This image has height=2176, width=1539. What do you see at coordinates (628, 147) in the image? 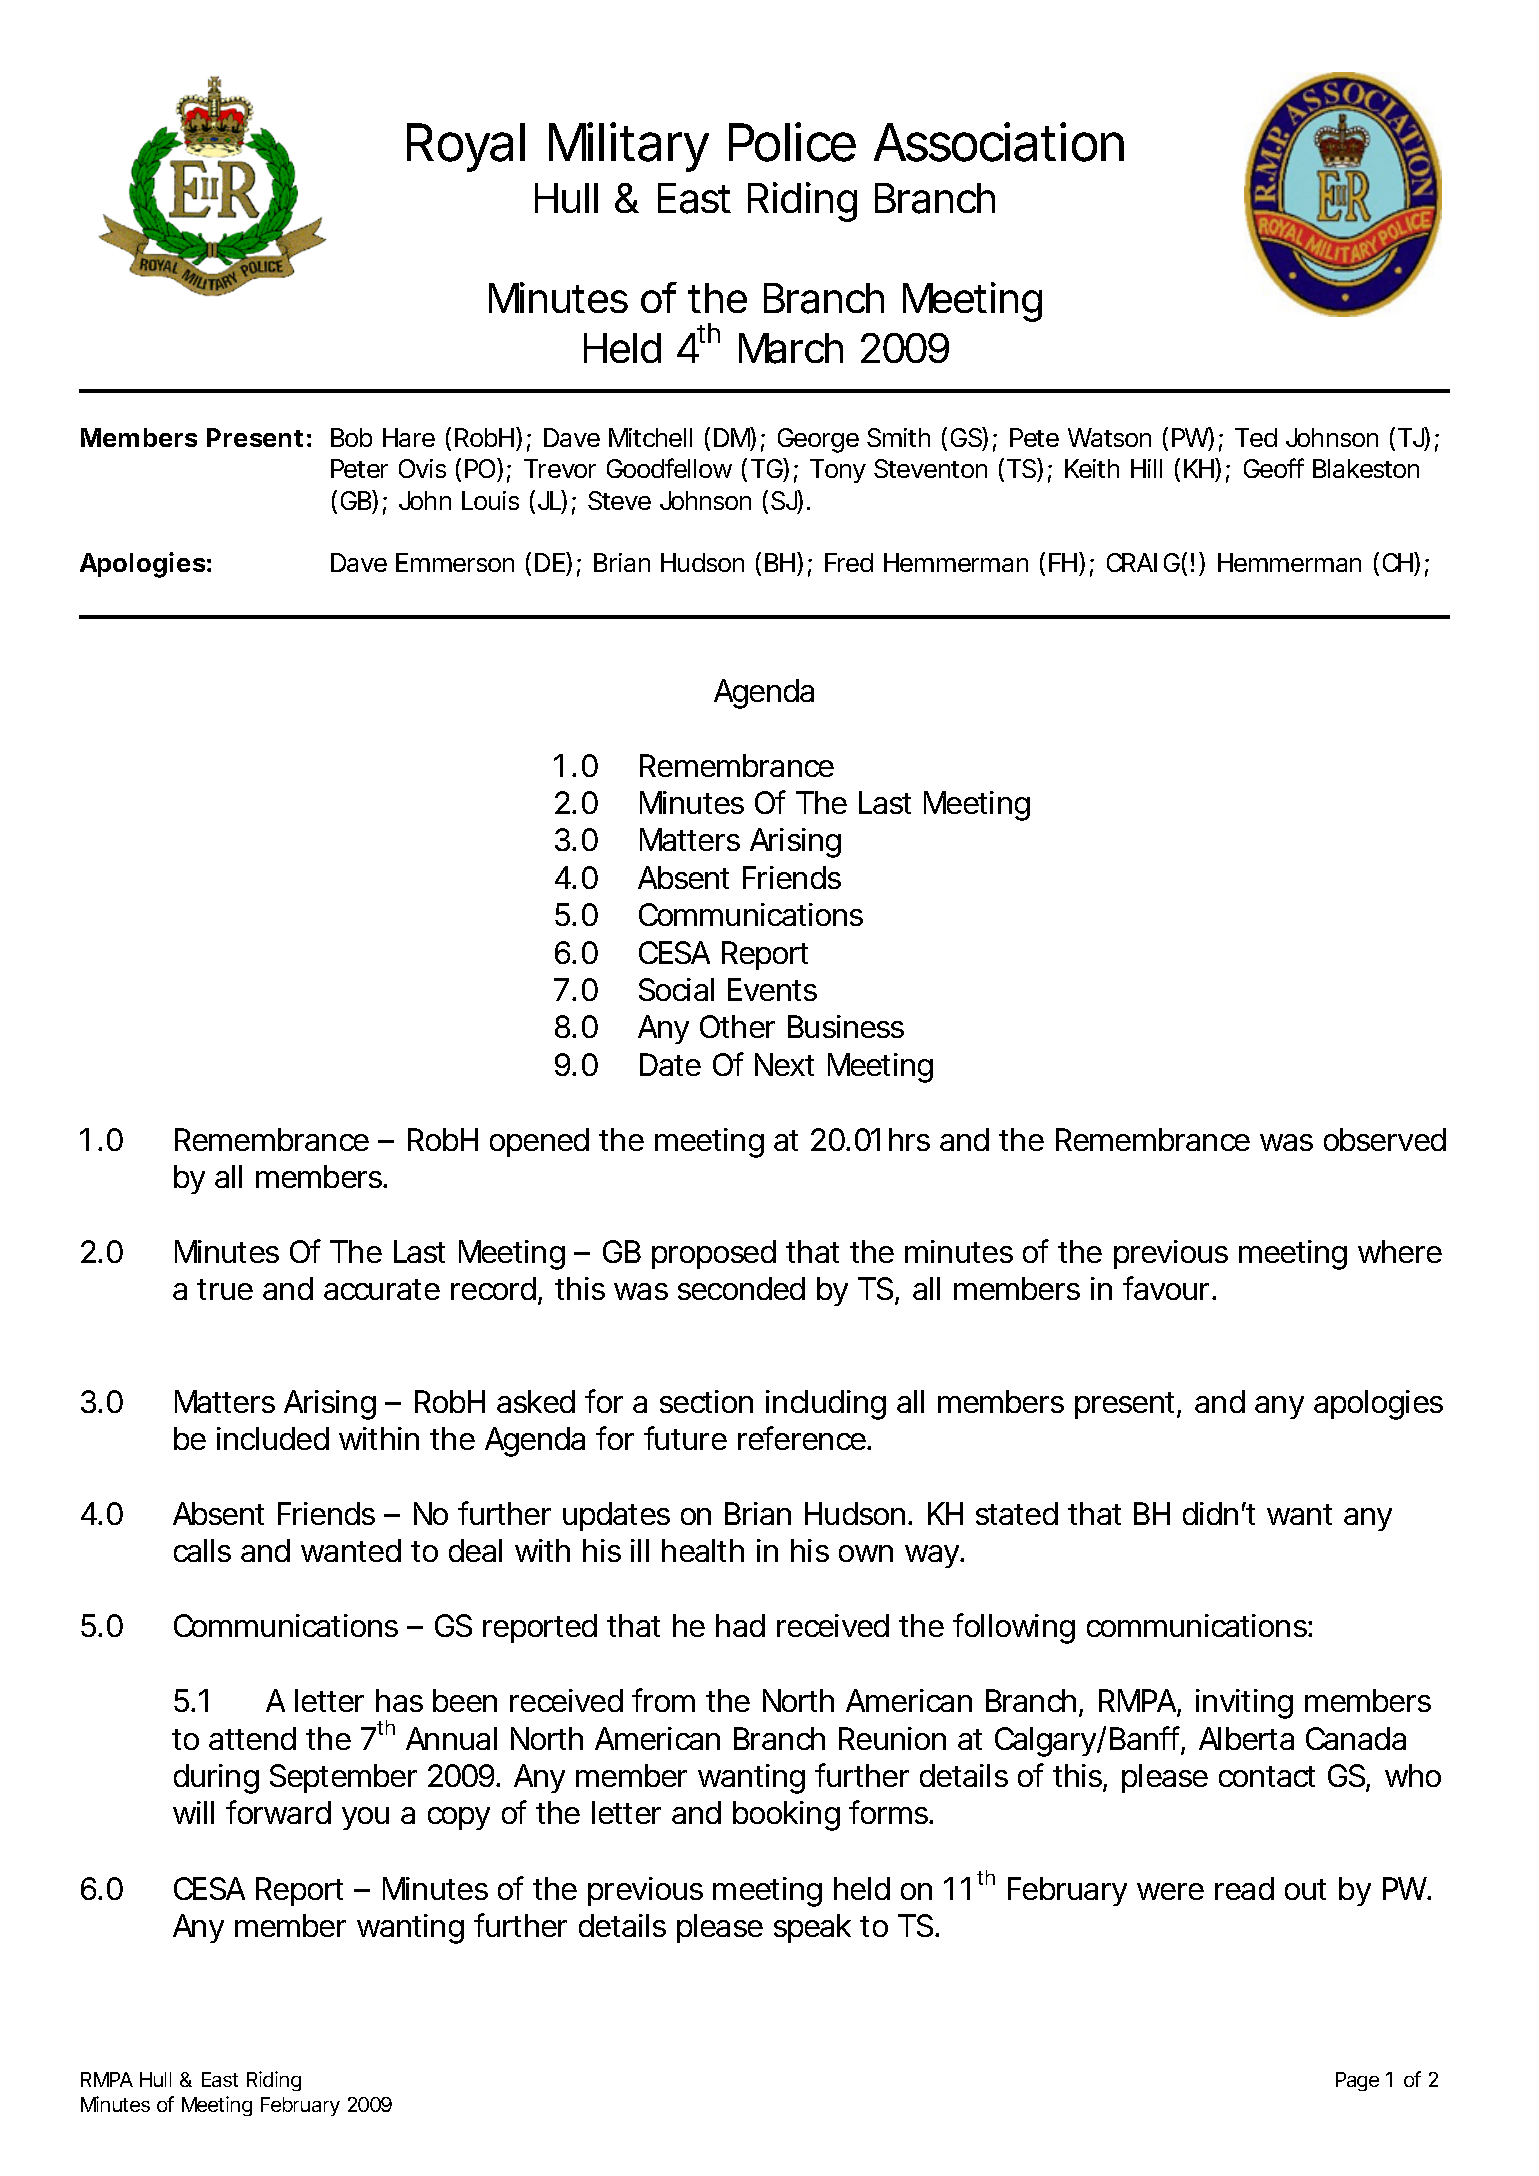
I see `Military` at bounding box center [628, 147].
